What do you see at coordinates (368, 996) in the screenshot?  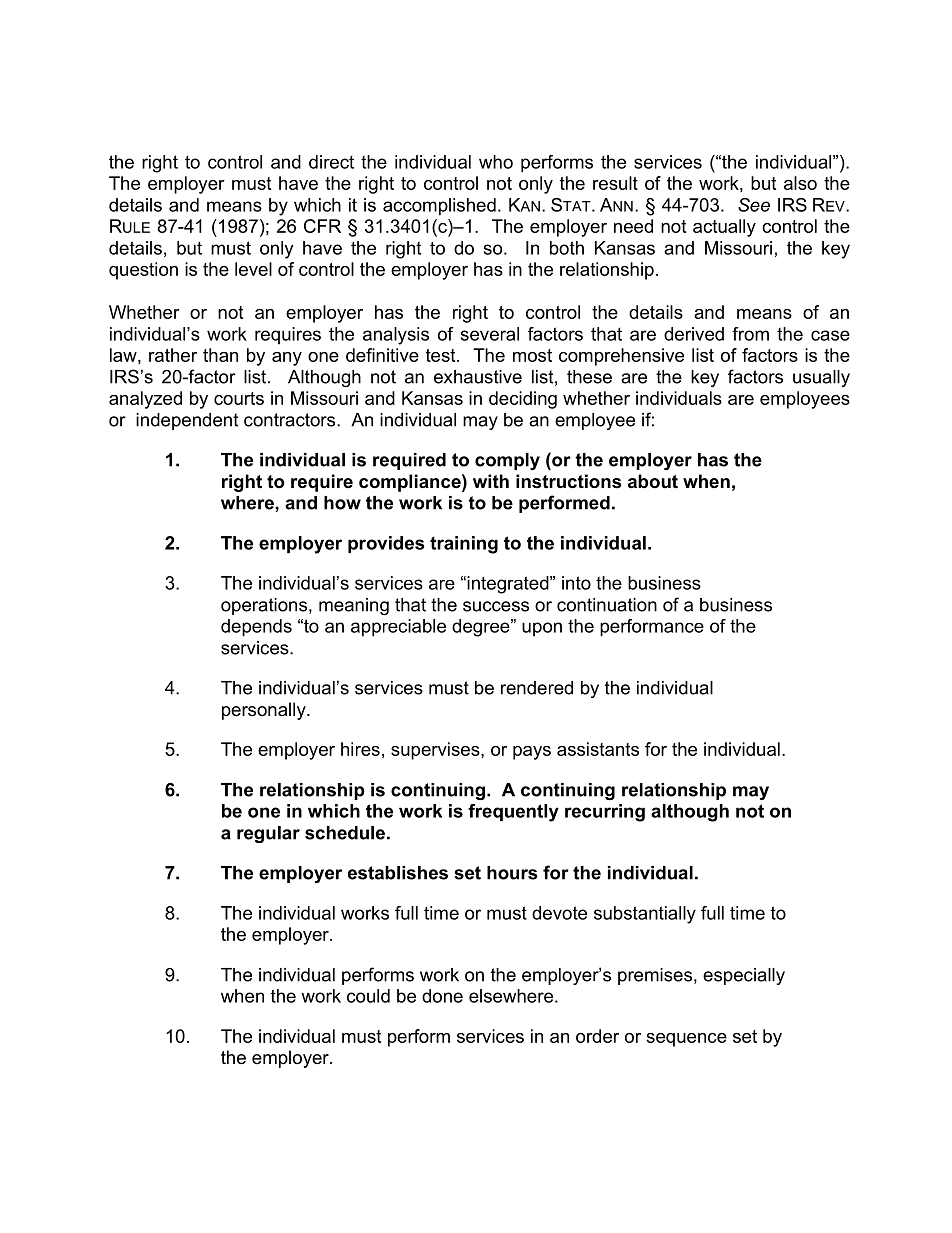 I see `could` at bounding box center [368, 996].
